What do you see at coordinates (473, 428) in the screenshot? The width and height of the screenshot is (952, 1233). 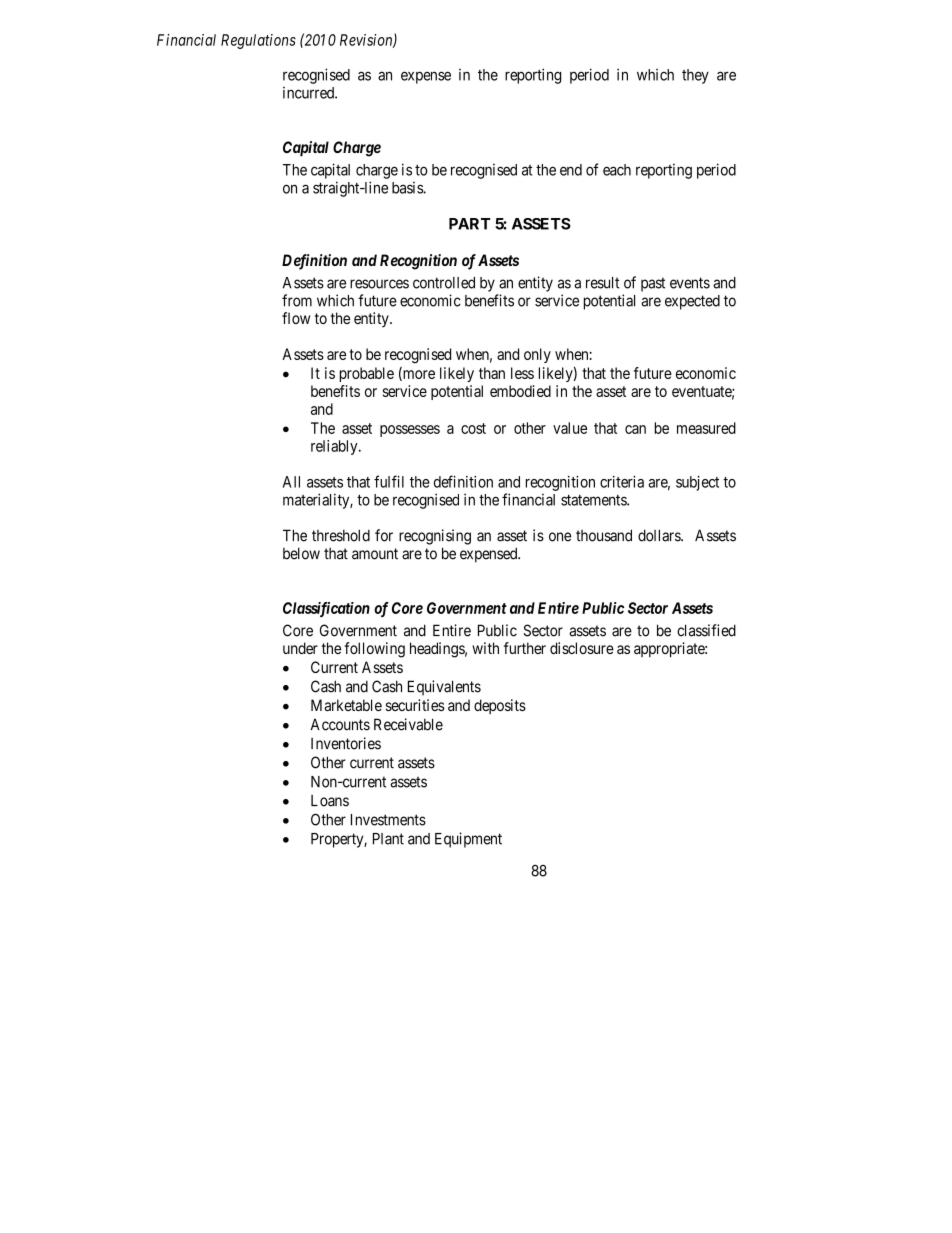 I see `cost` at bounding box center [473, 428].
